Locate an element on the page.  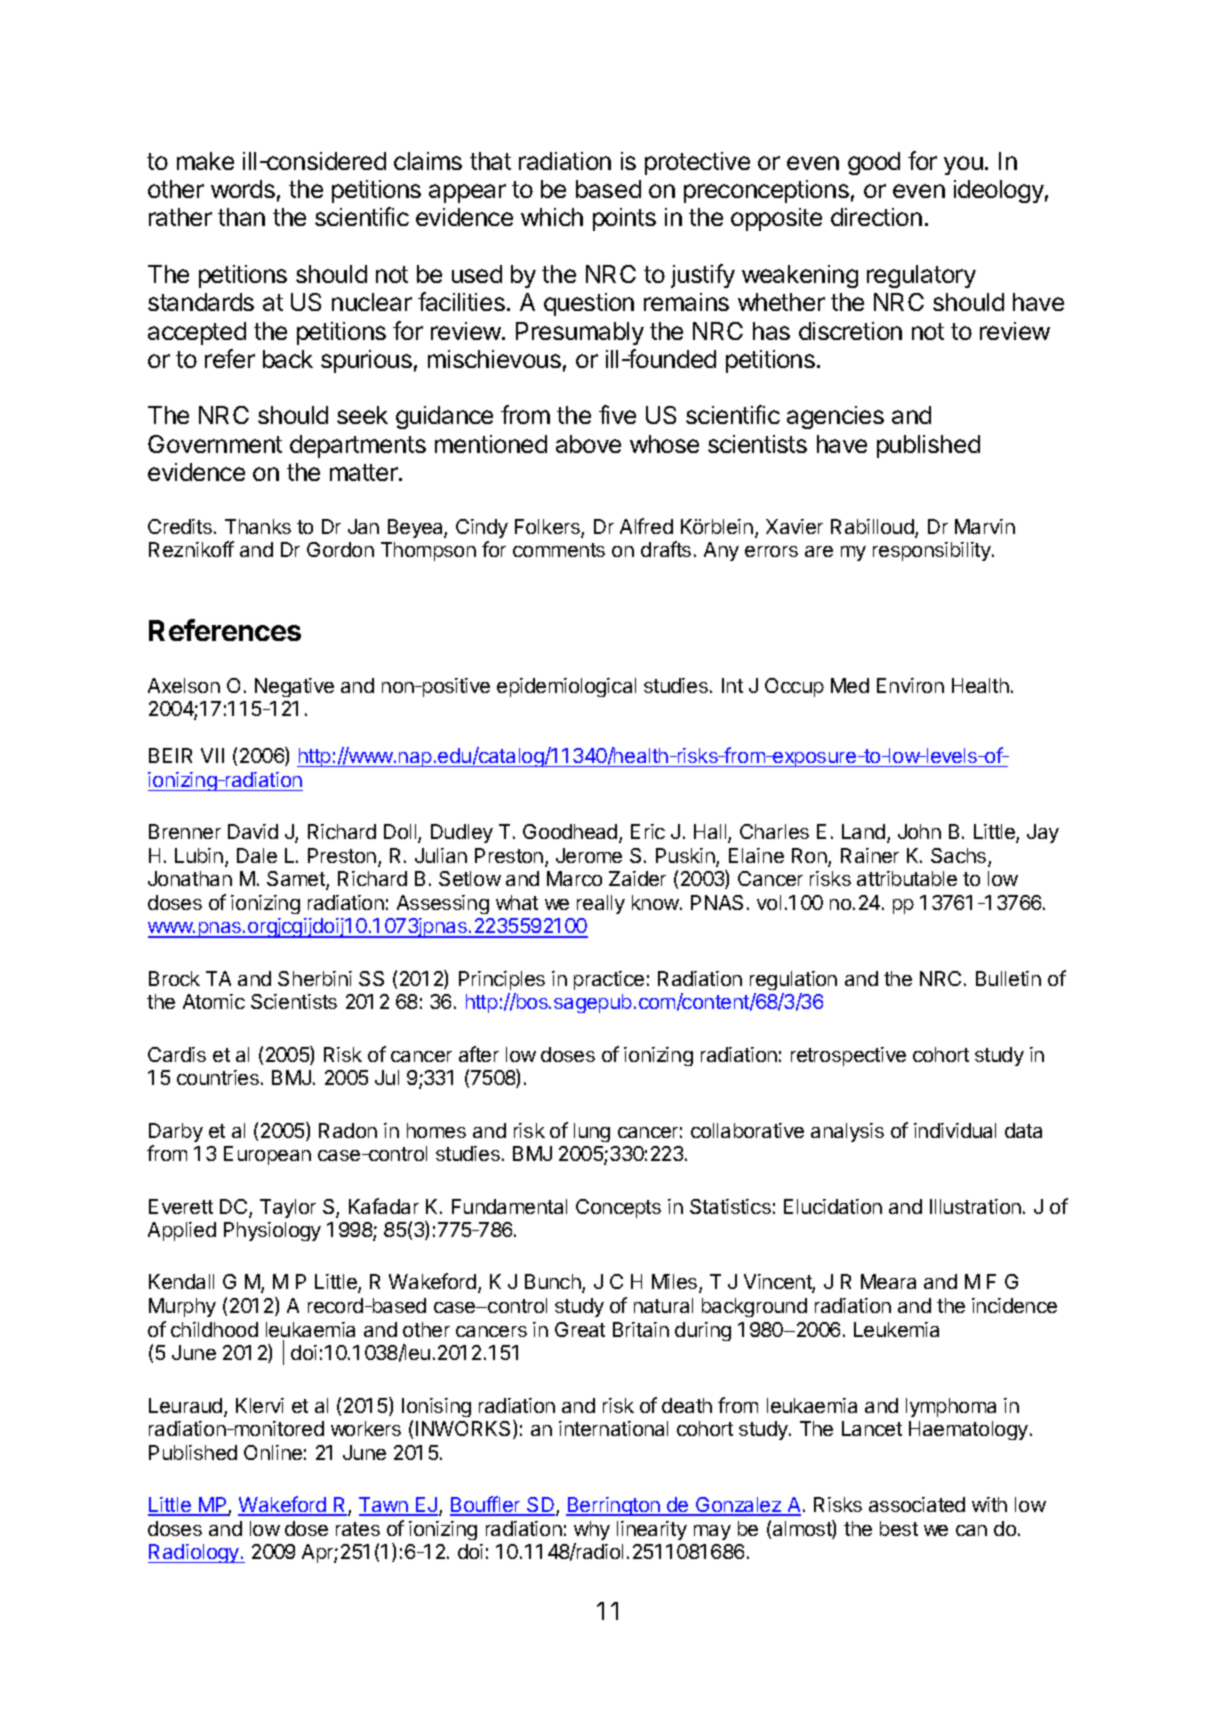
rates is located at coordinates (358, 1529).
